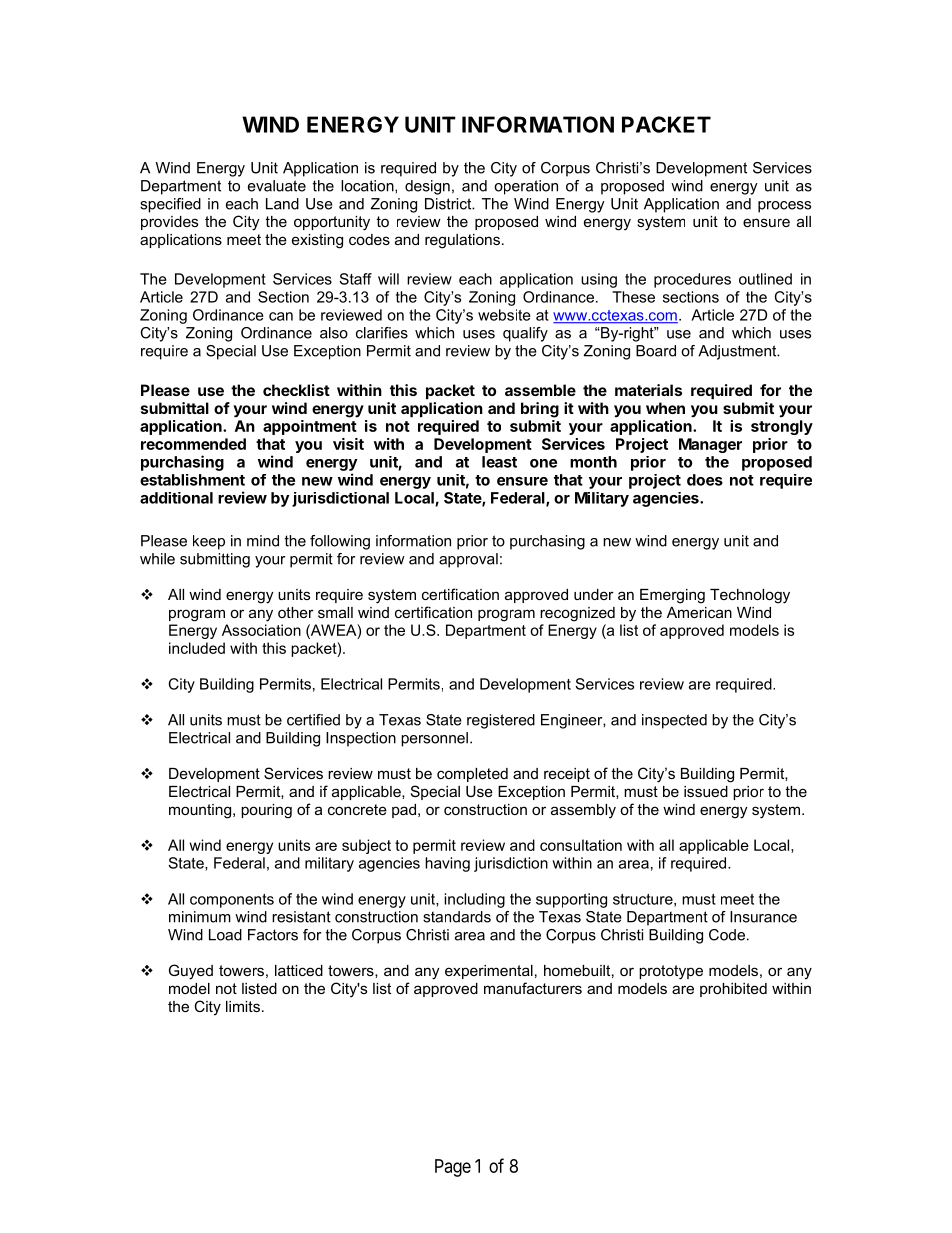 This screenshot has height=1233, width=952. I want to click on Land, so click(282, 204).
